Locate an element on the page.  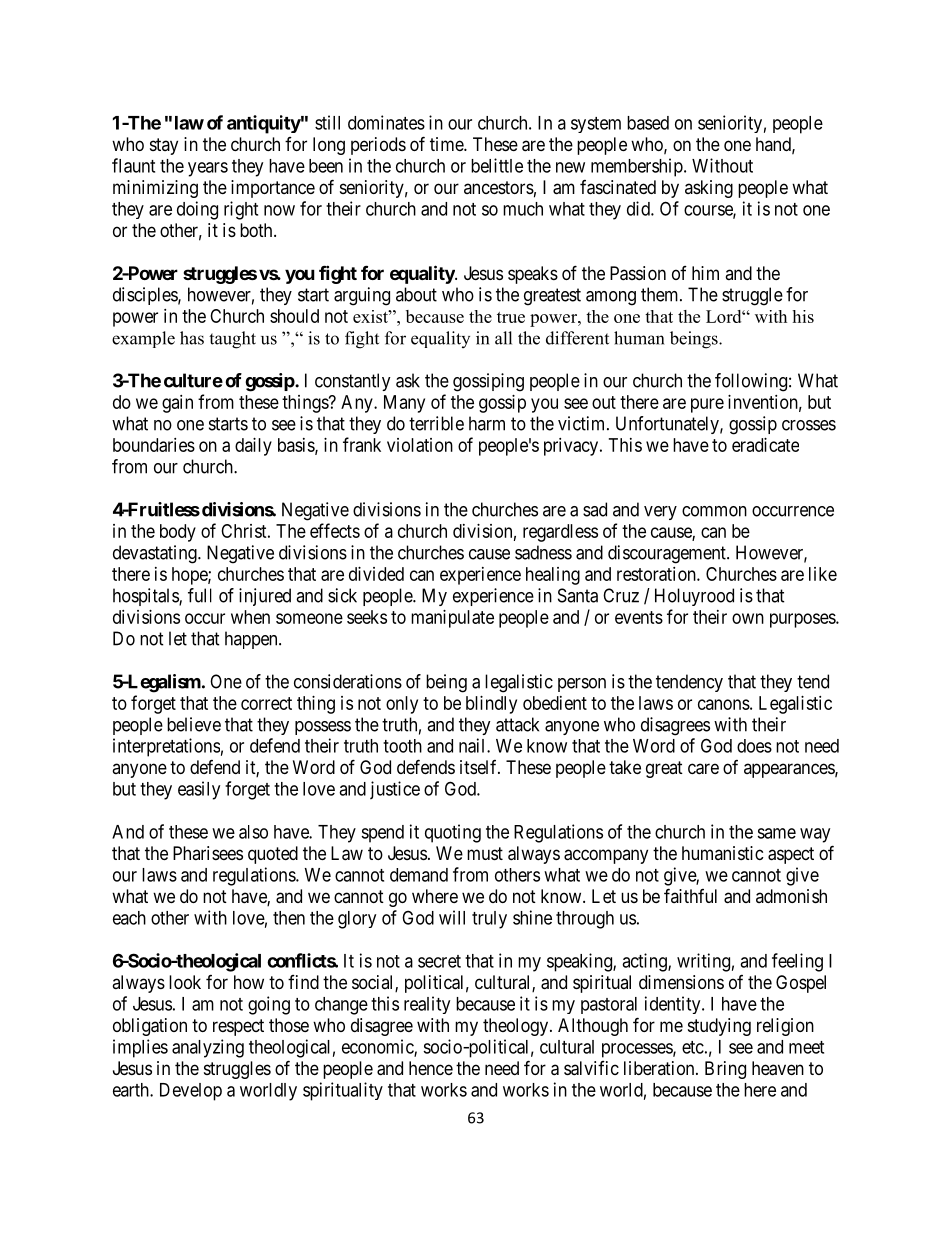
own is located at coordinates (748, 618).
